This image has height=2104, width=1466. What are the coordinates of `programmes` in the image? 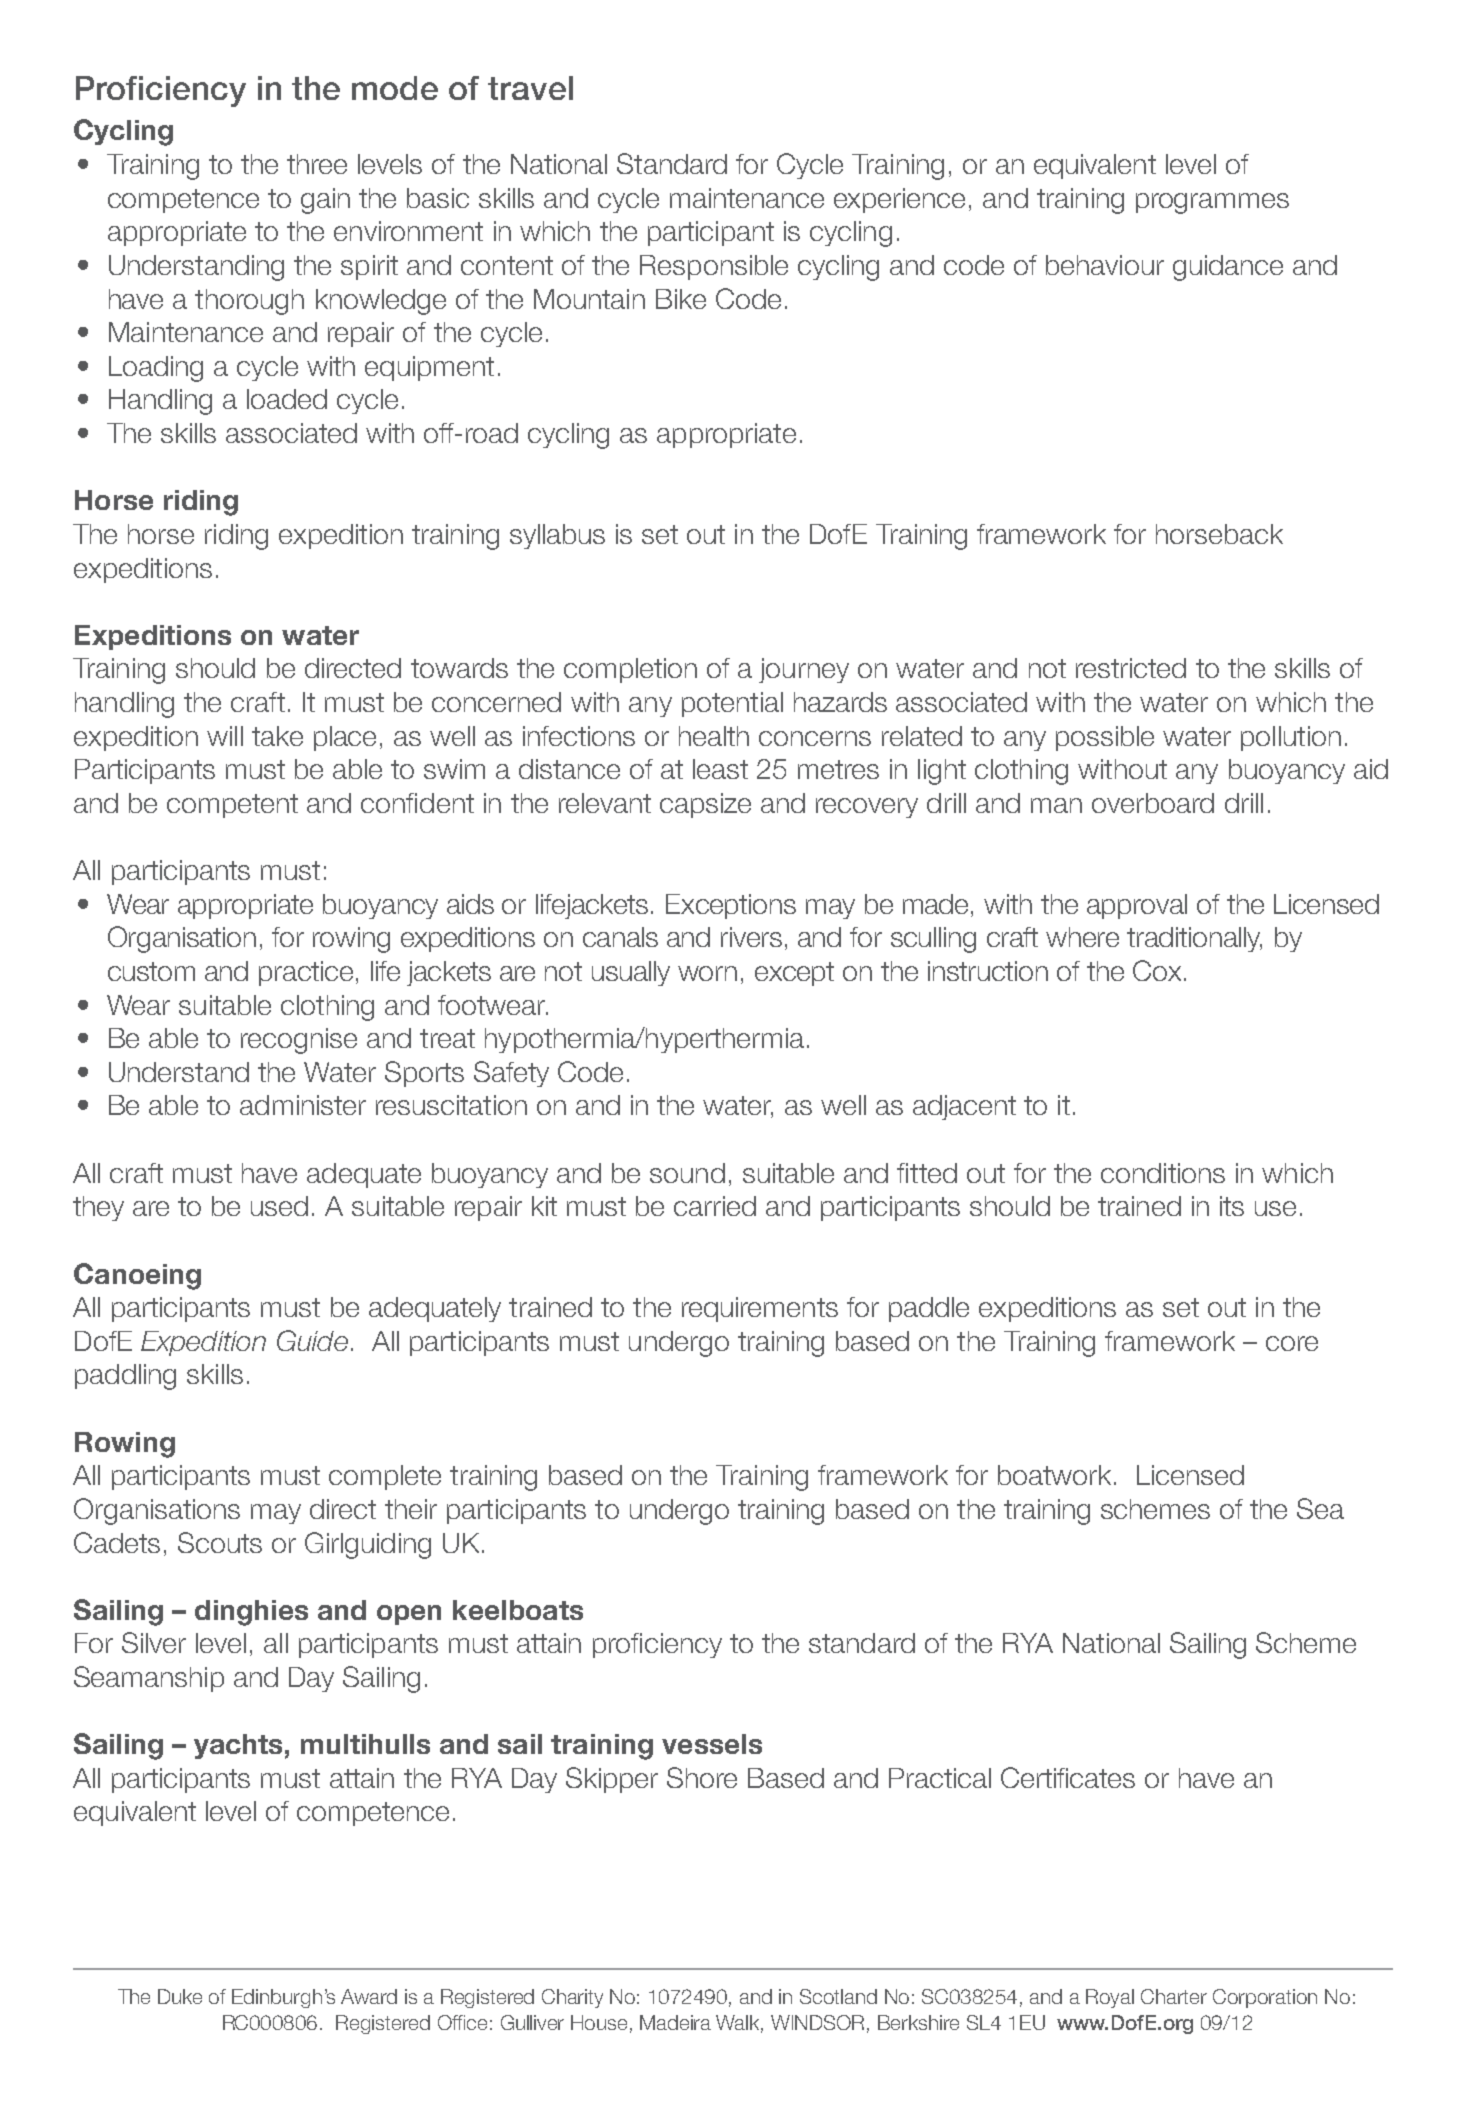 It's located at (1212, 203).
